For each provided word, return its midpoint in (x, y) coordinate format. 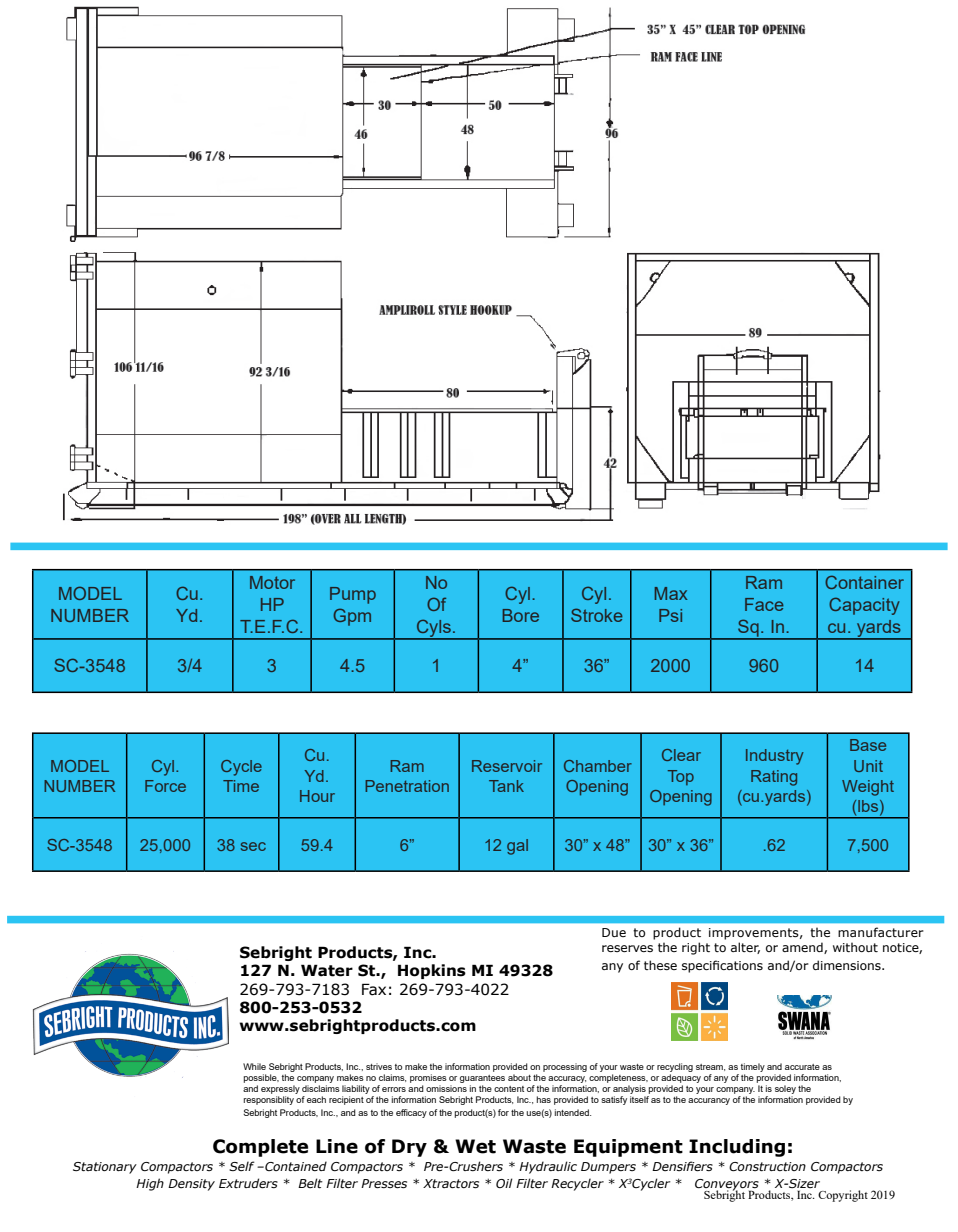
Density (191, 1185)
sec (253, 846)
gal (517, 847)
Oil (504, 1183)
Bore (521, 615)
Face (764, 604)
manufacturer (881, 932)
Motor (272, 582)
